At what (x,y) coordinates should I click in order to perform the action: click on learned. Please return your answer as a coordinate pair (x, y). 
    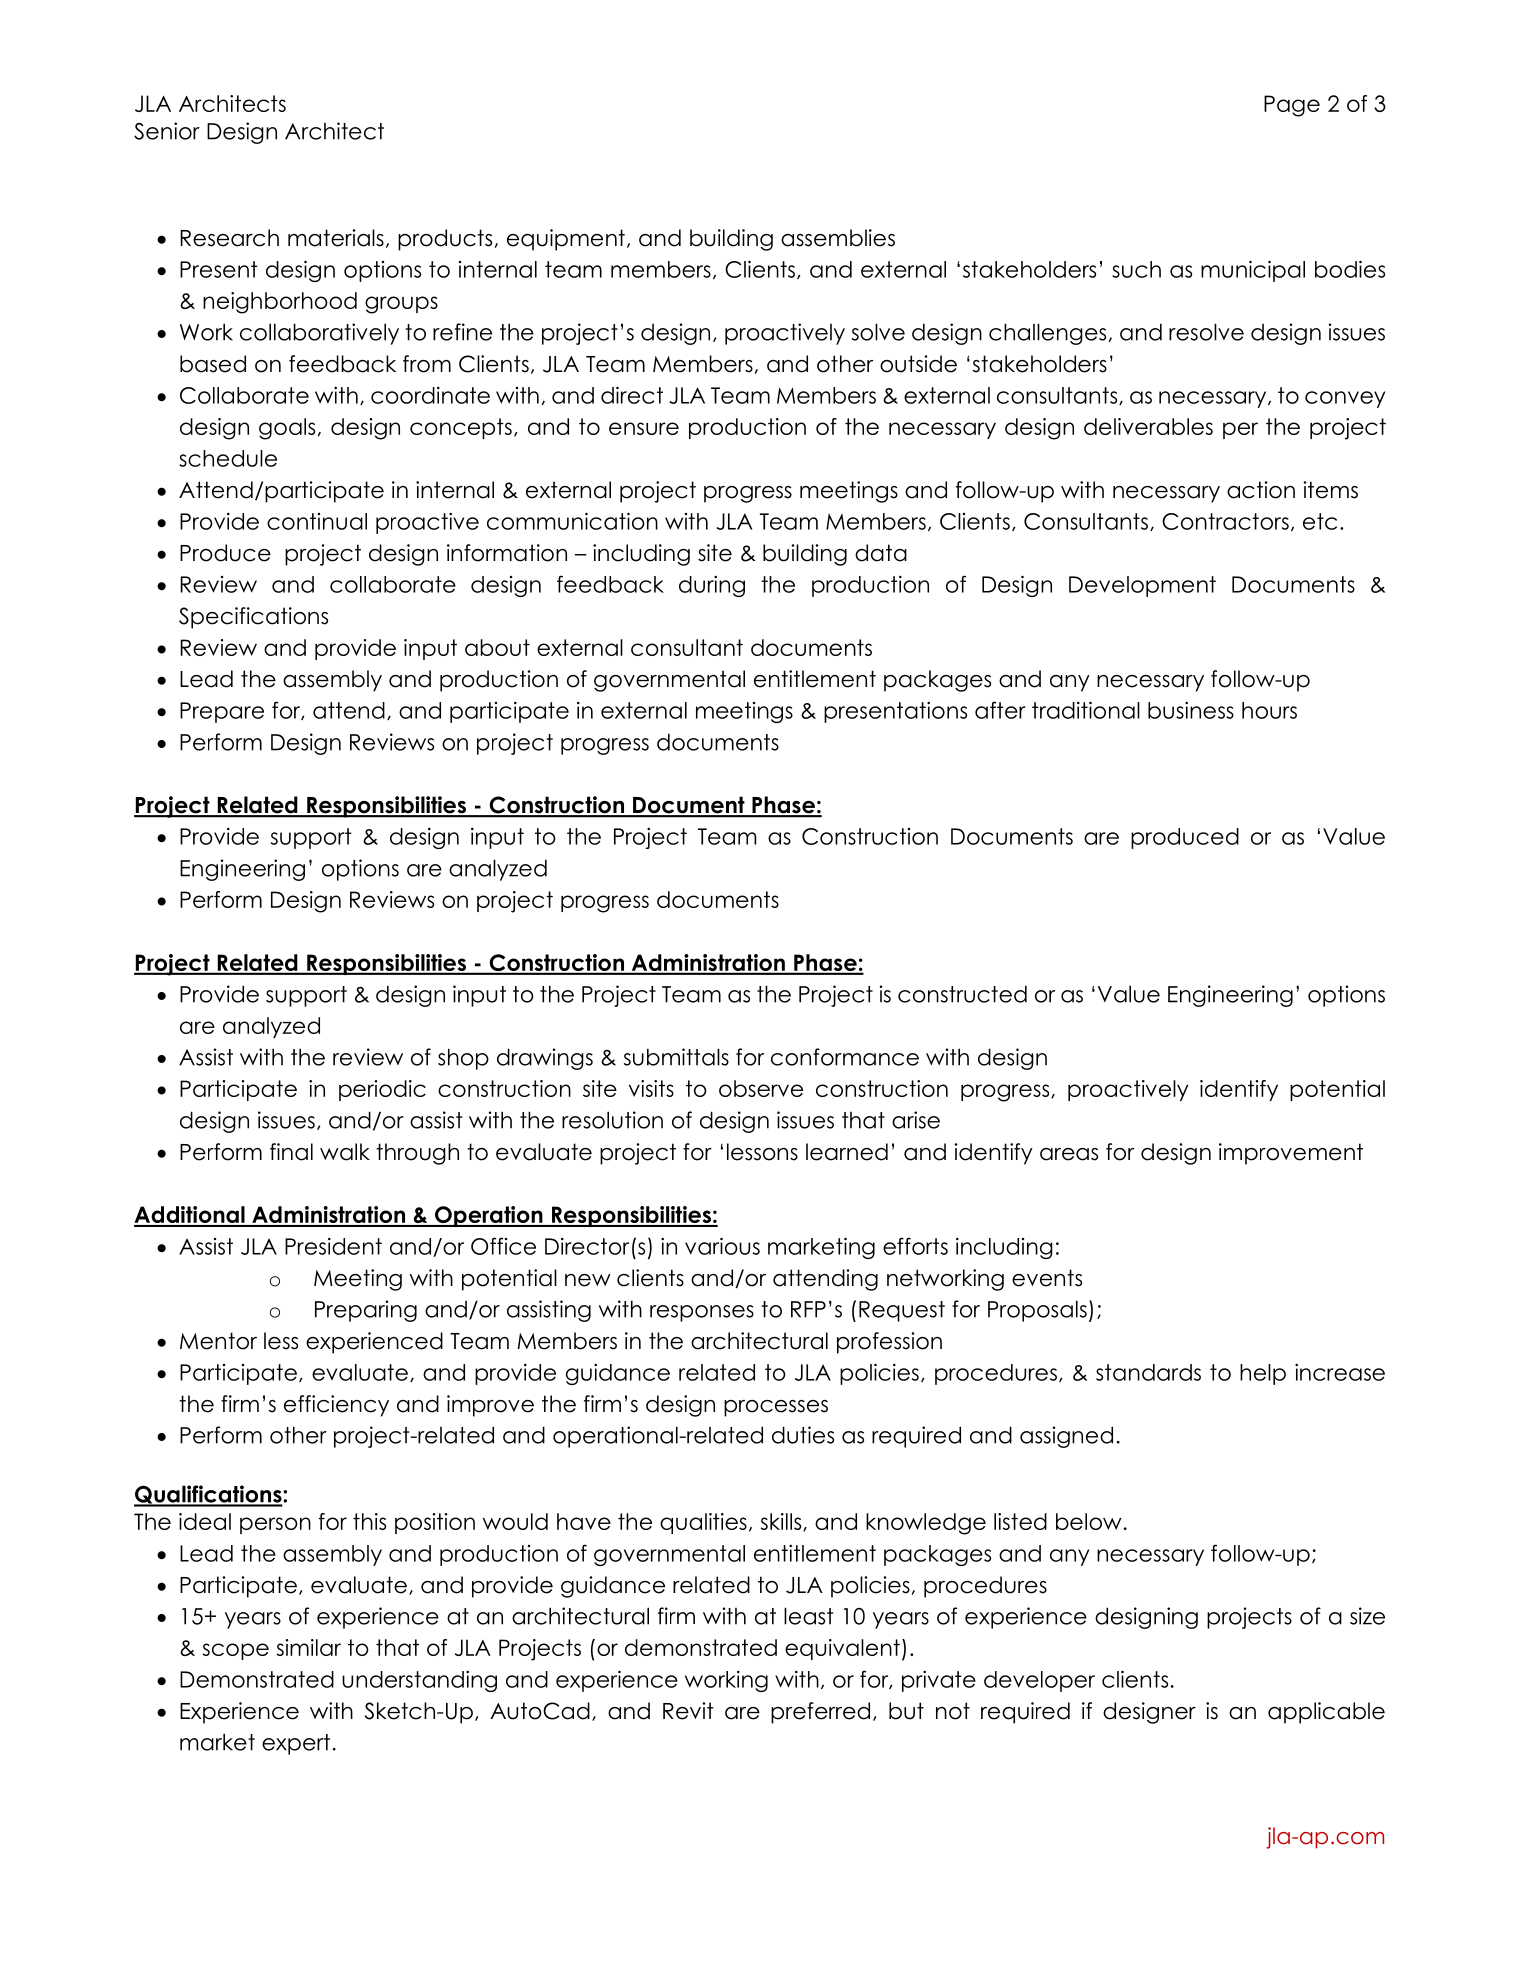
    Looking at the image, I should click on (847, 1152).
